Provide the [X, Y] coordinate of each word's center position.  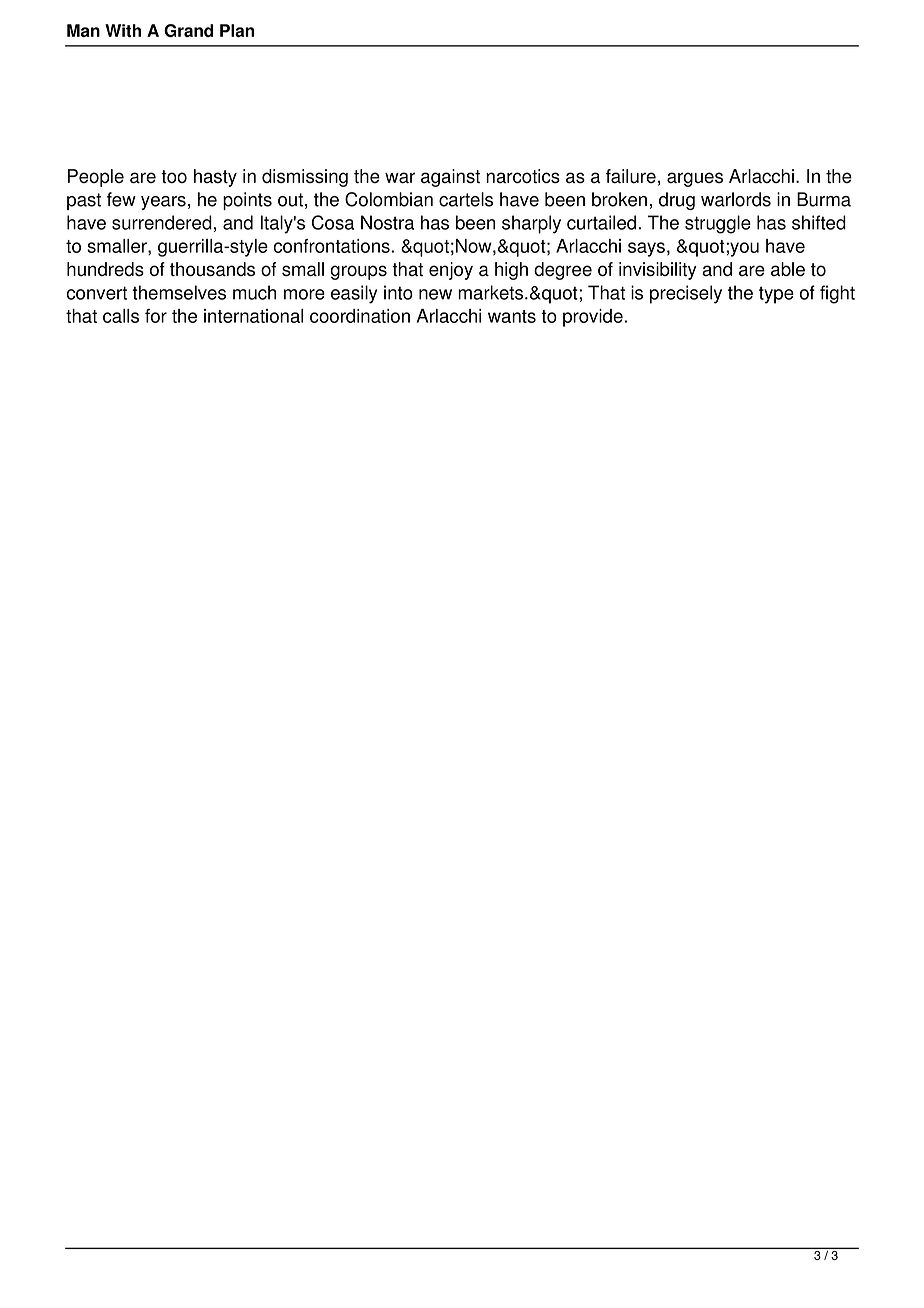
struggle [718, 224]
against [450, 178]
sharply [531, 224]
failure [631, 176]
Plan [237, 30]
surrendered [162, 222]
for [156, 316]
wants [512, 316]
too [174, 176]
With [123, 30]
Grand [188, 30]
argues [695, 179]
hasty [215, 178]
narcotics [523, 176]
